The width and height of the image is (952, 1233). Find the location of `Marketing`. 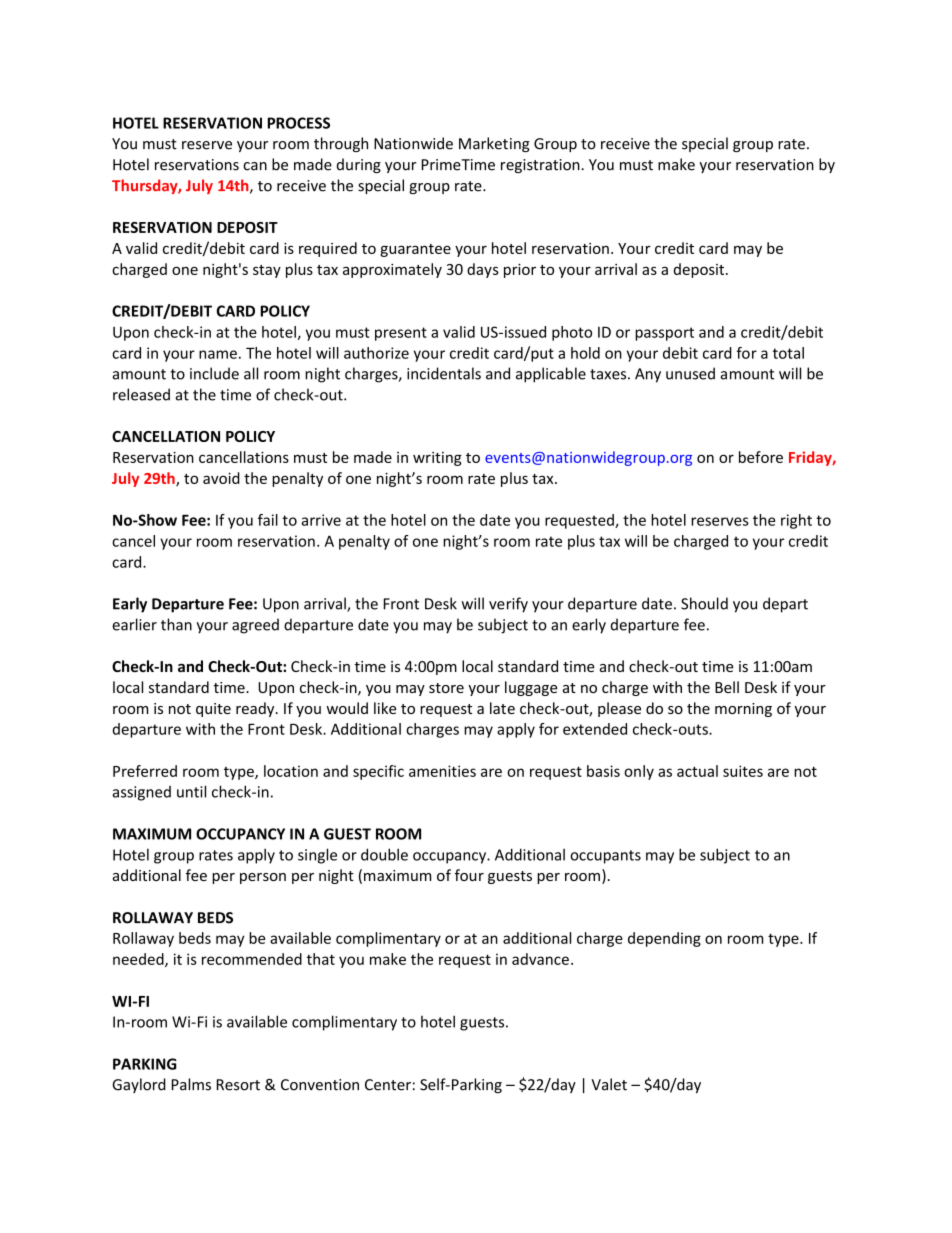

Marketing is located at coordinates (494, 144).
